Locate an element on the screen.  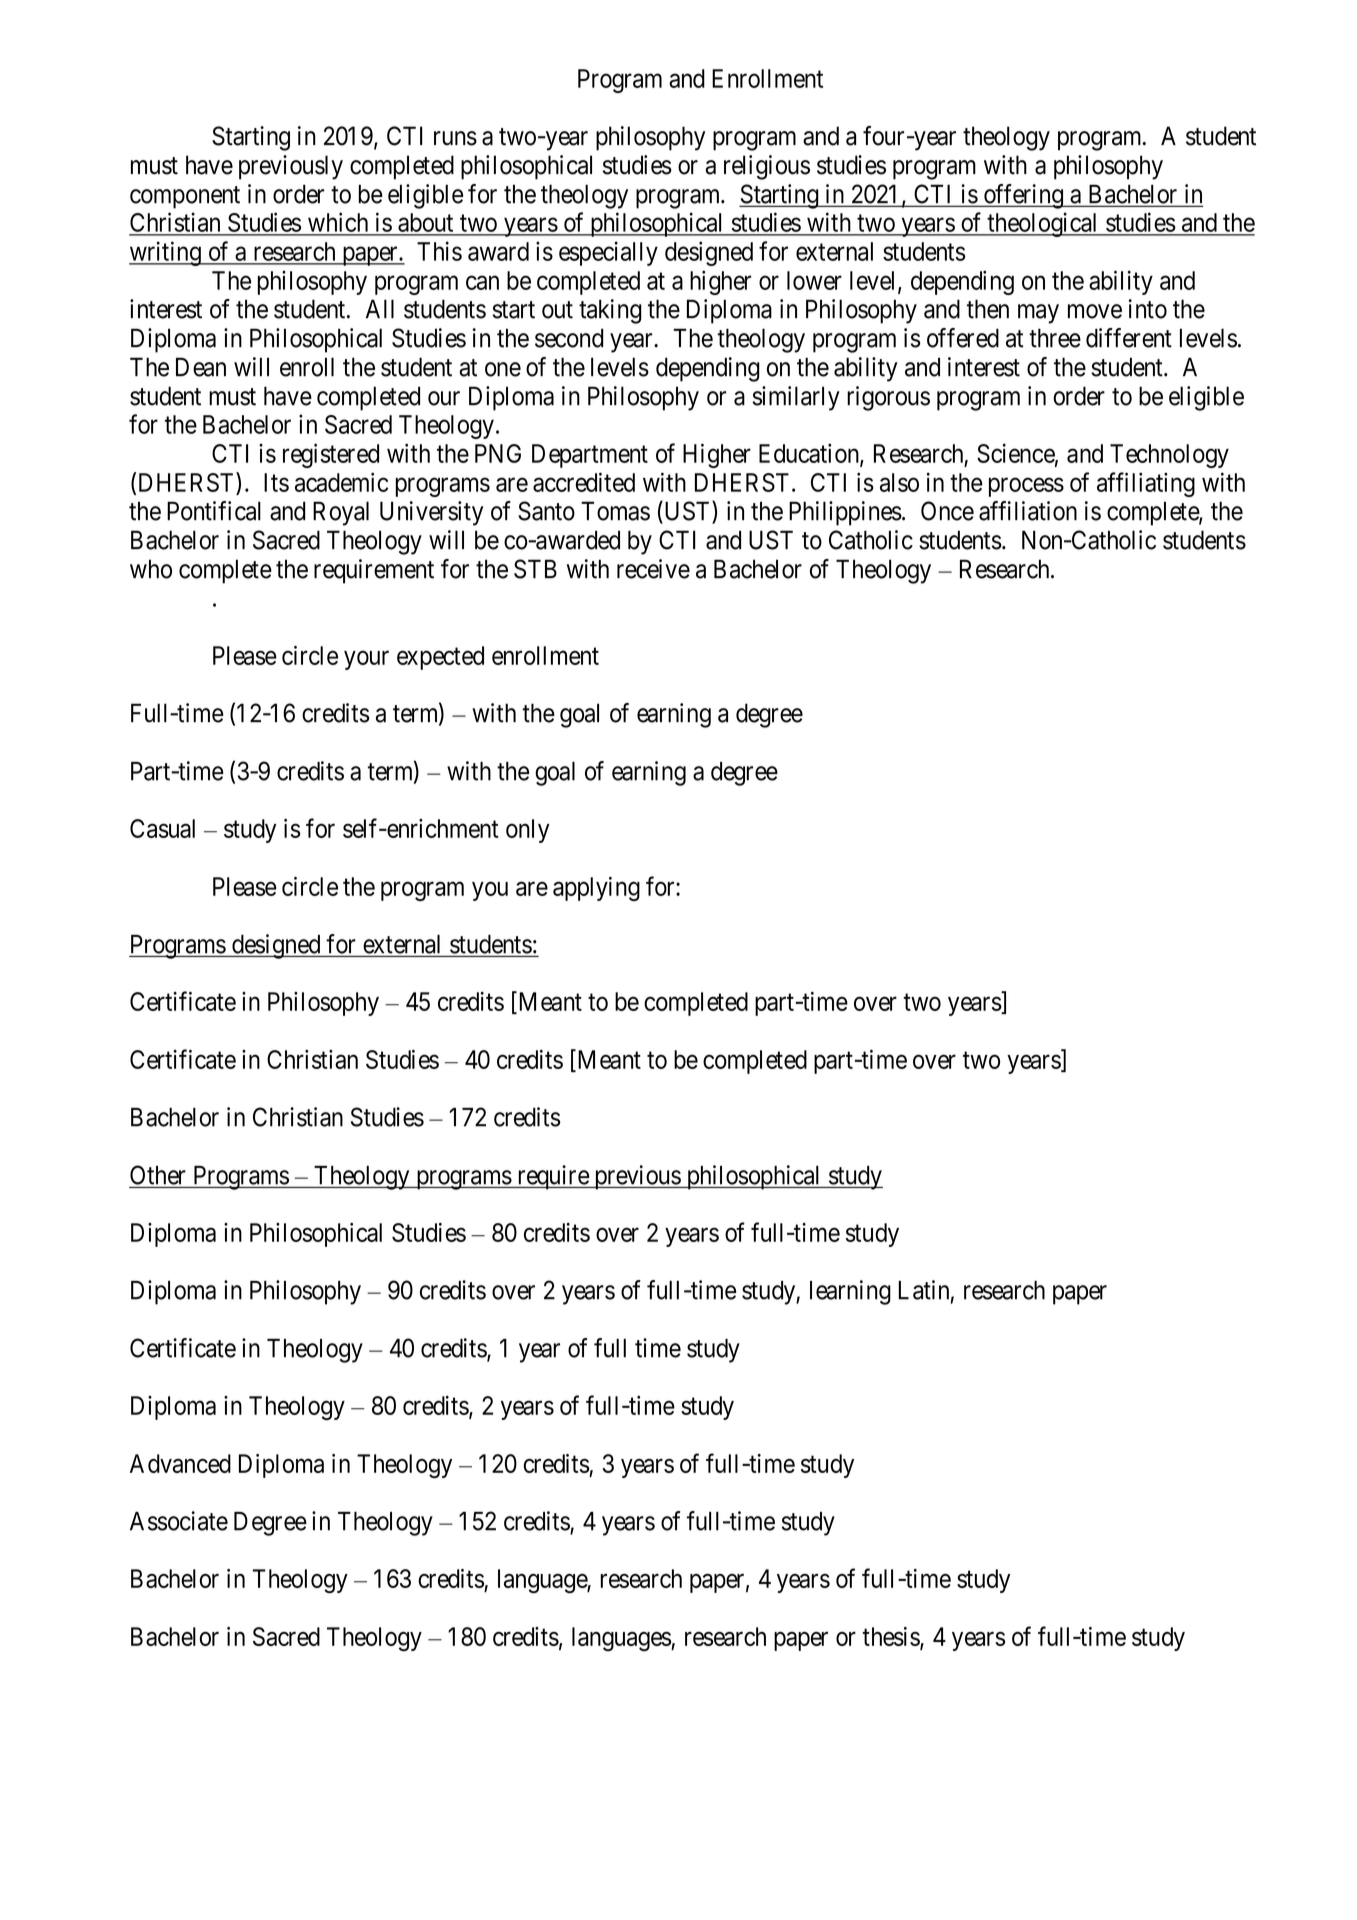
only is located at coordinates (528, 831).
